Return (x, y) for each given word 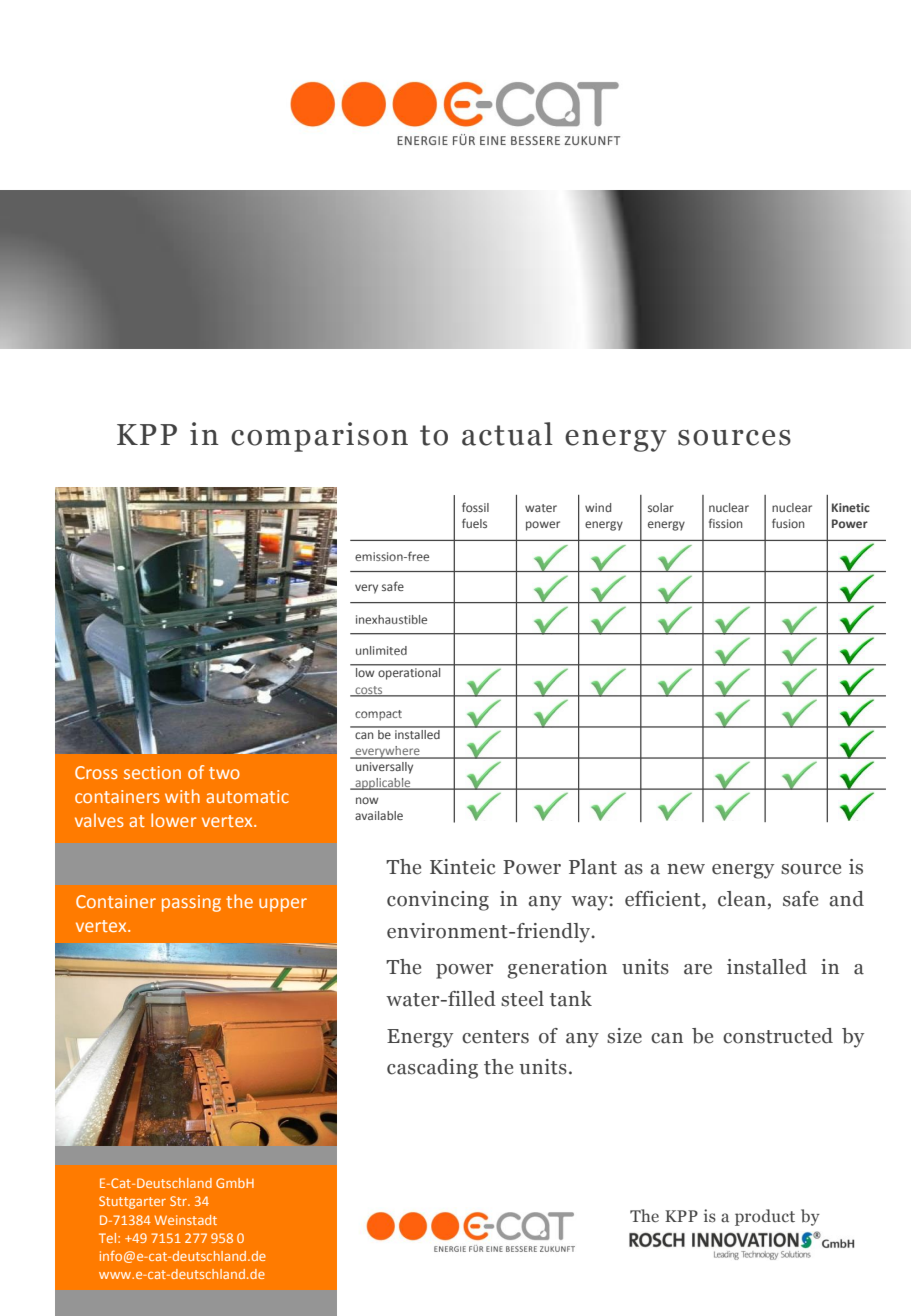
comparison (319, 437)
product (765, 1217)
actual (507, 434)
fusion (788, 523)
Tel (109, 1238)
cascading (432, 1069)
